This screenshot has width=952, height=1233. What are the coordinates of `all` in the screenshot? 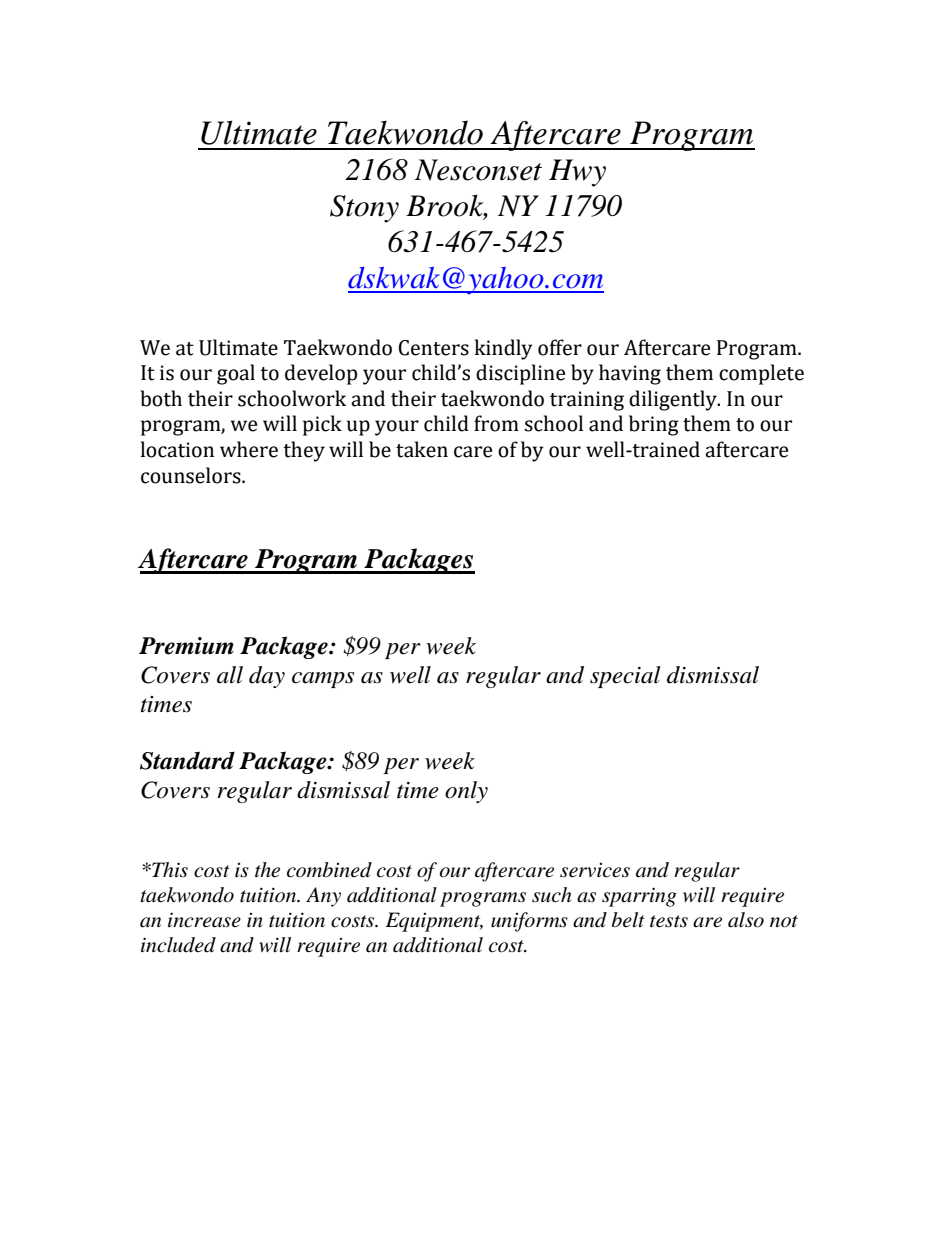 It's located at (230, 675).
